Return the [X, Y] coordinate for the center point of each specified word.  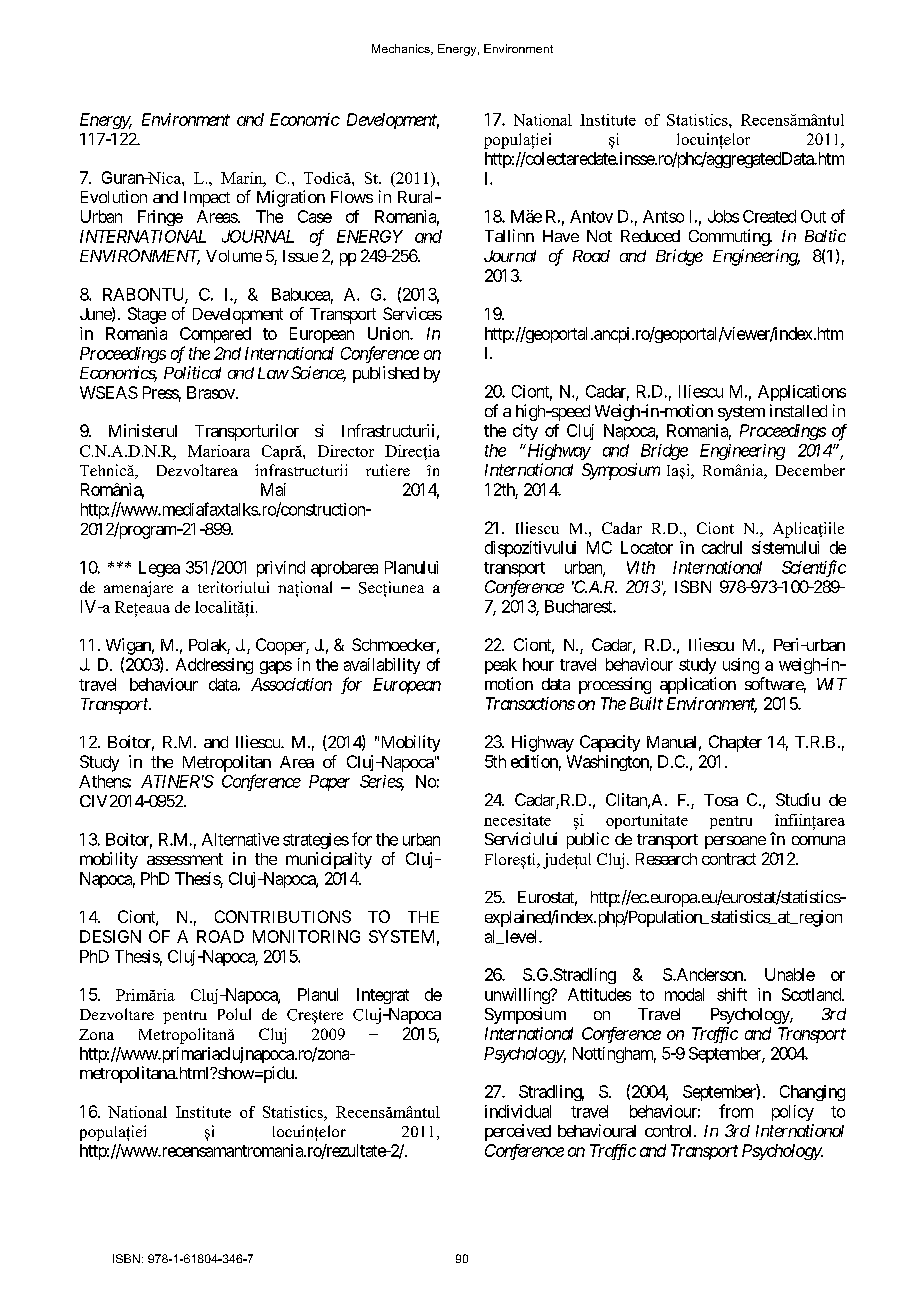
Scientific [814, 568]
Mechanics [402, 49]
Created [769, 216]
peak [501, 666]
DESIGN [110, 936]
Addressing [214, 666]
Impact [207, 199]
